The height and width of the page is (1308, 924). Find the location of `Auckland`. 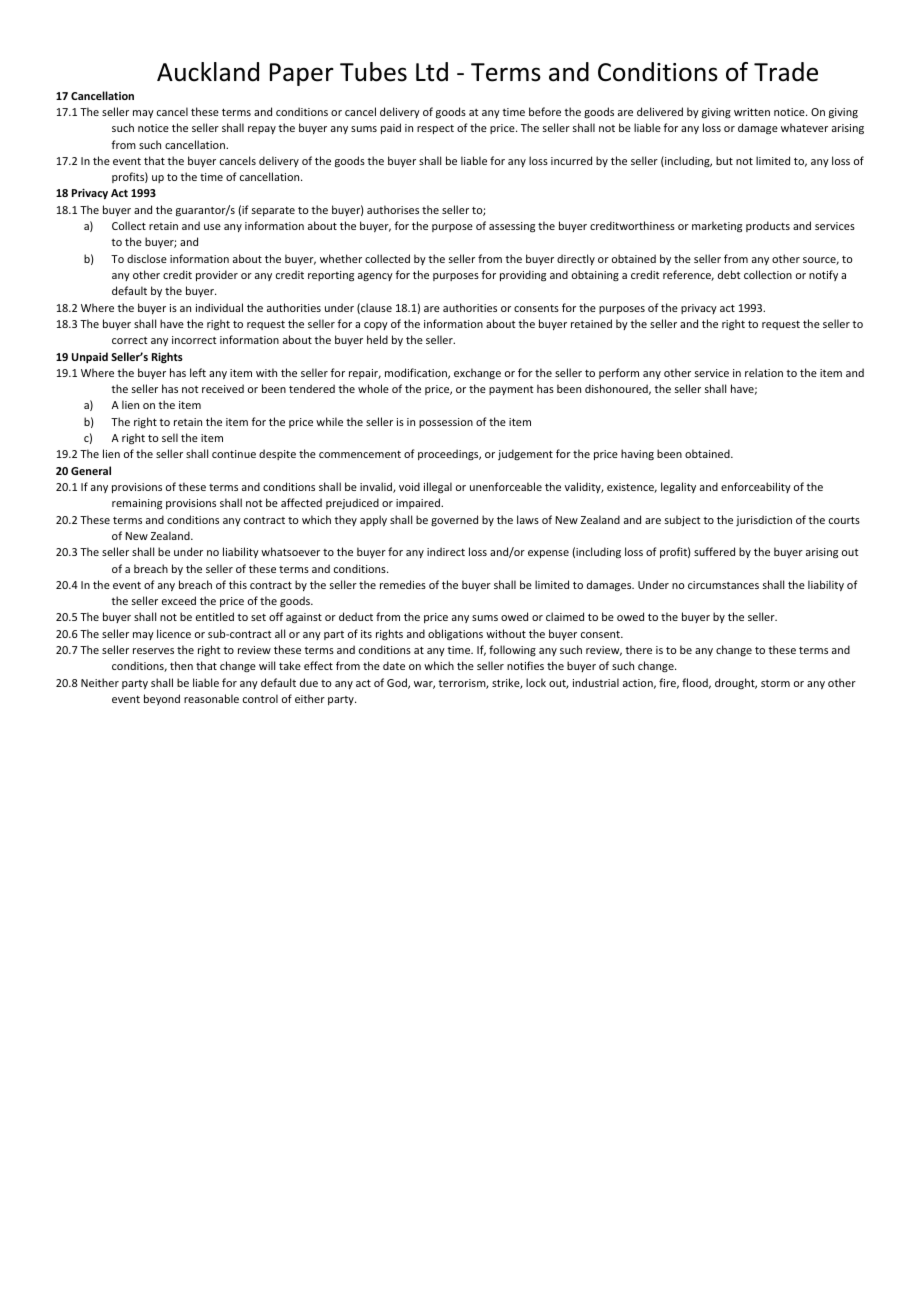

Auckland is located at coordinates (208, 72).
